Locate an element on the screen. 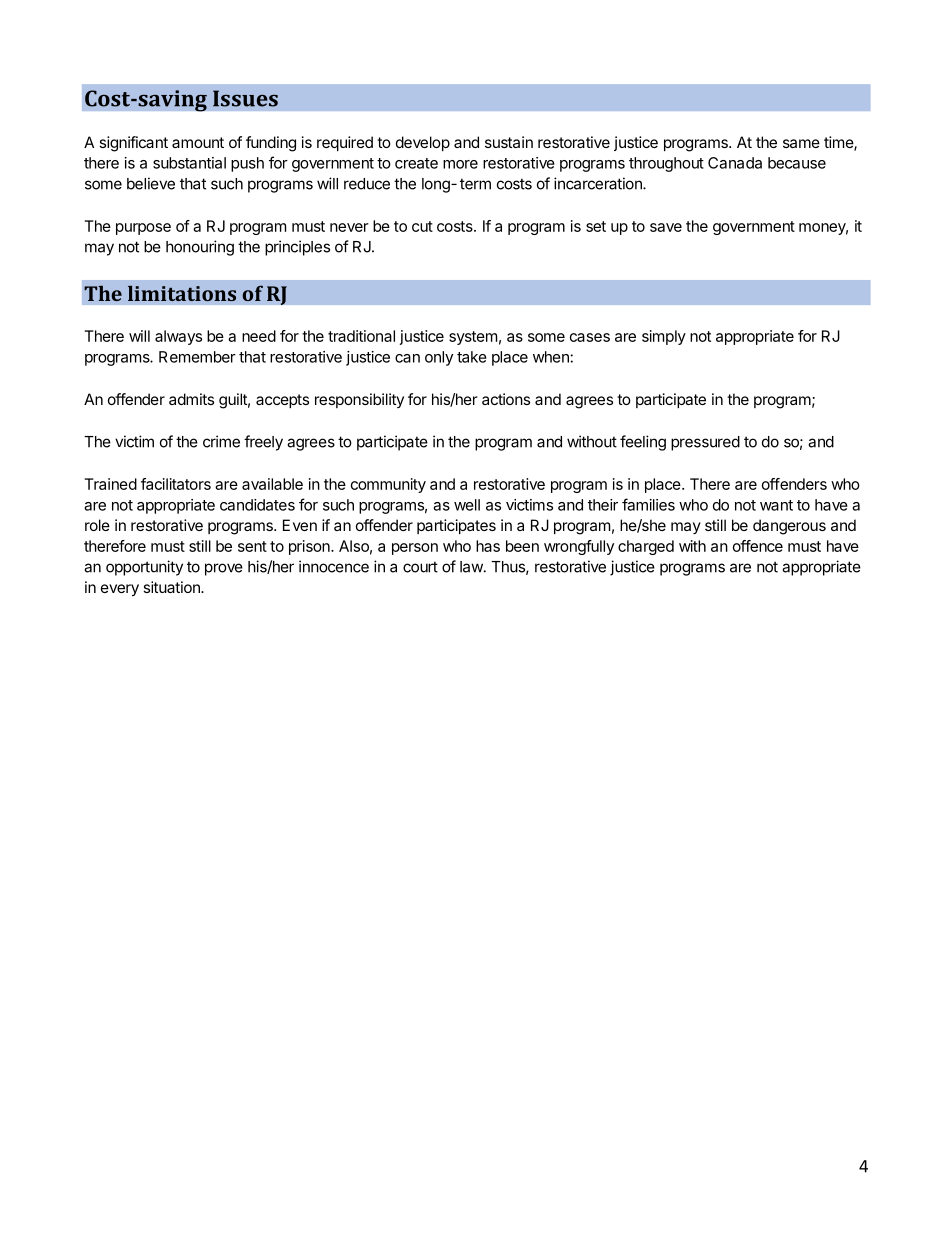  situation is located at coordinates (172, 587).
